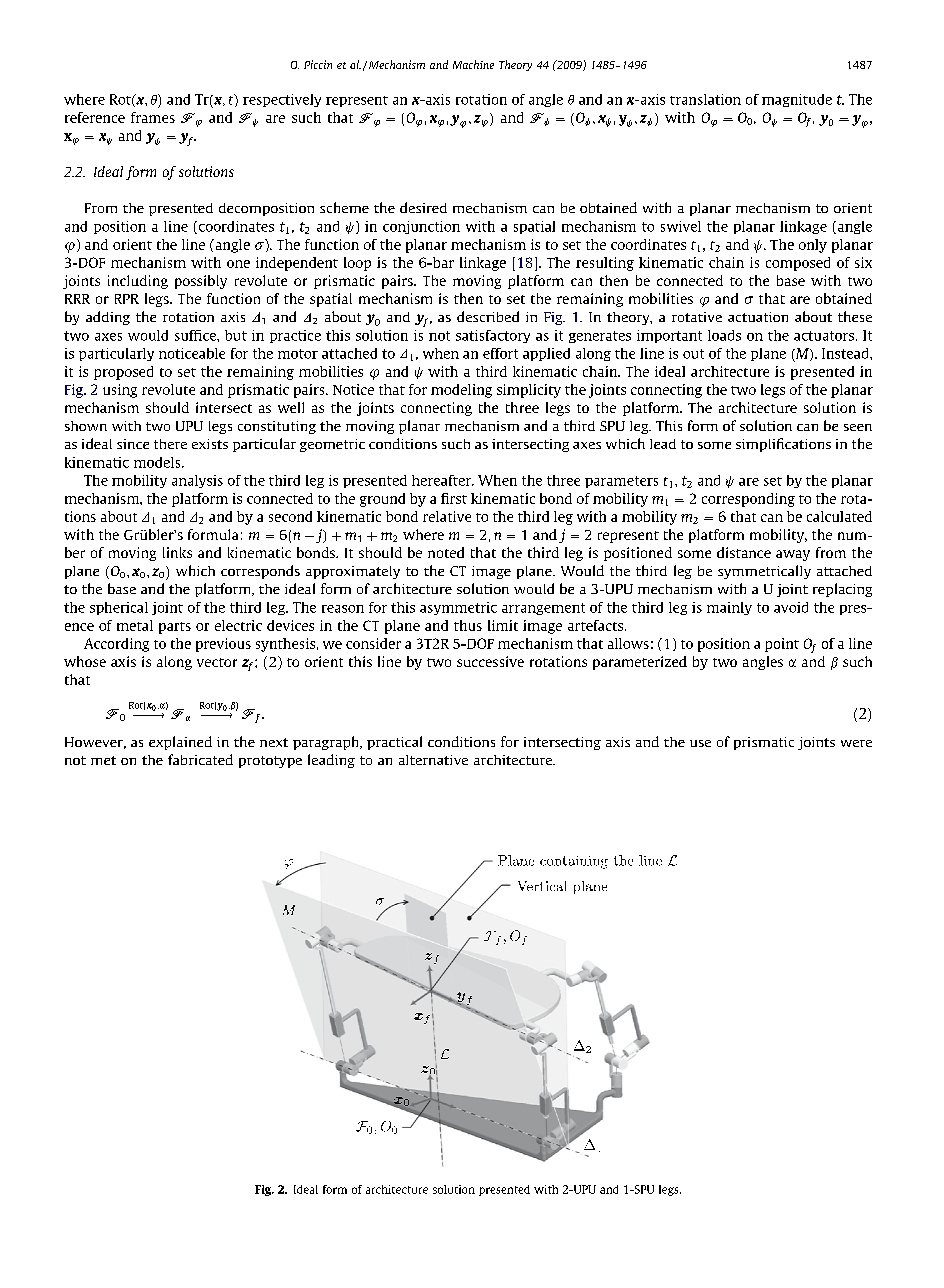  Describe the element at coordinates (433, 760) in the screenshot. I see `alternative` at that location.
